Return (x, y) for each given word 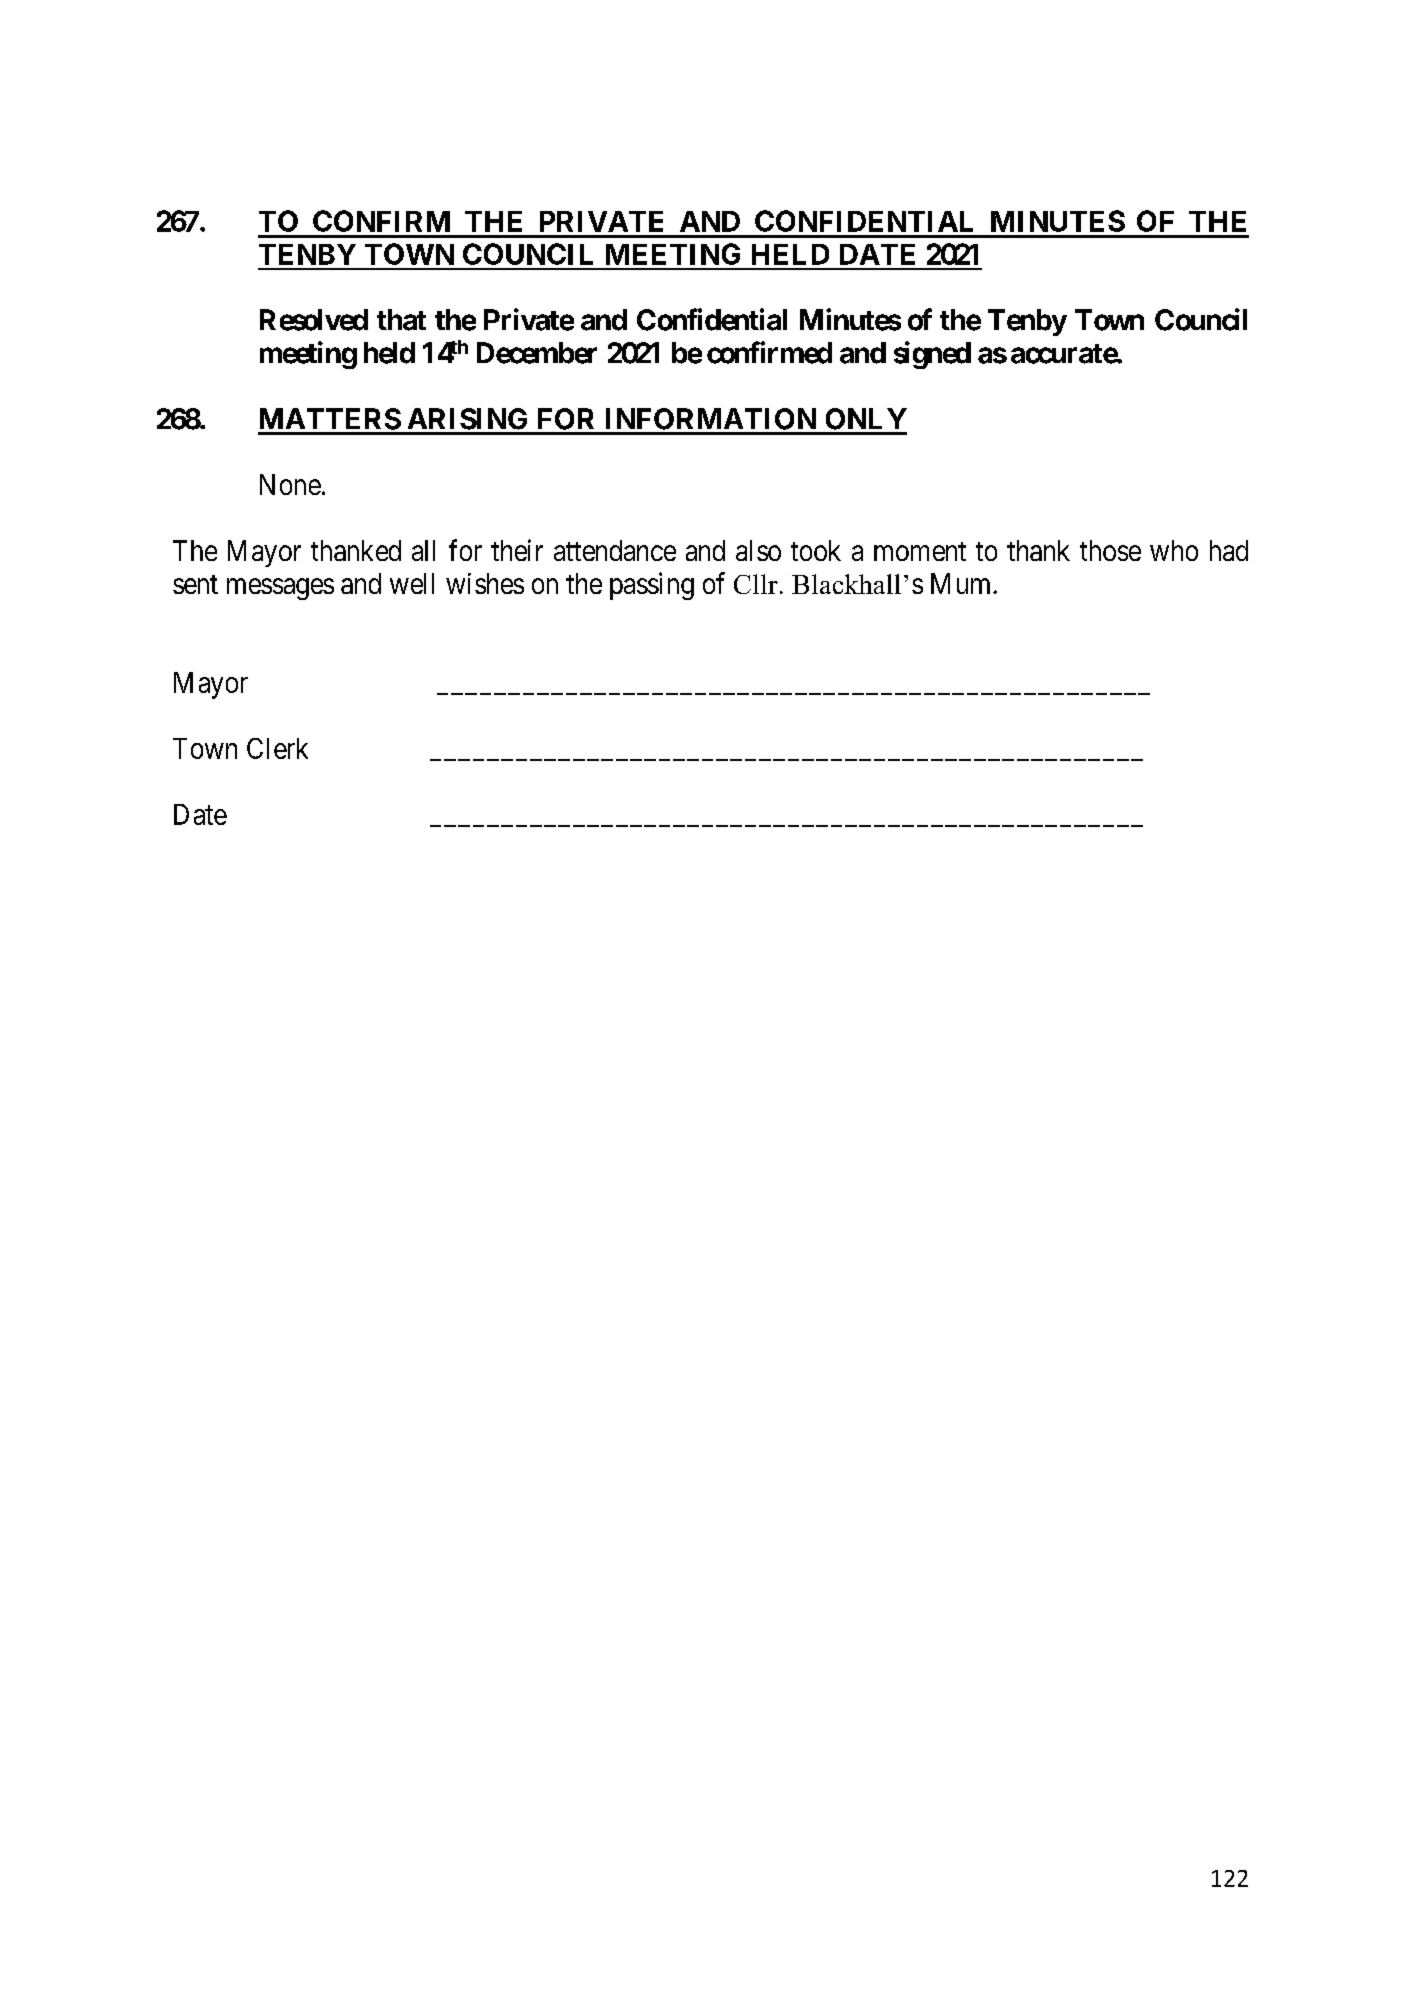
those (1110, 550)
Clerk (277, 748)
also (758, 550)
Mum (962, 583)
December (537, 353)
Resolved (314, 320)
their (517, 550)
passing (652, 586)
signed (932, 355)
